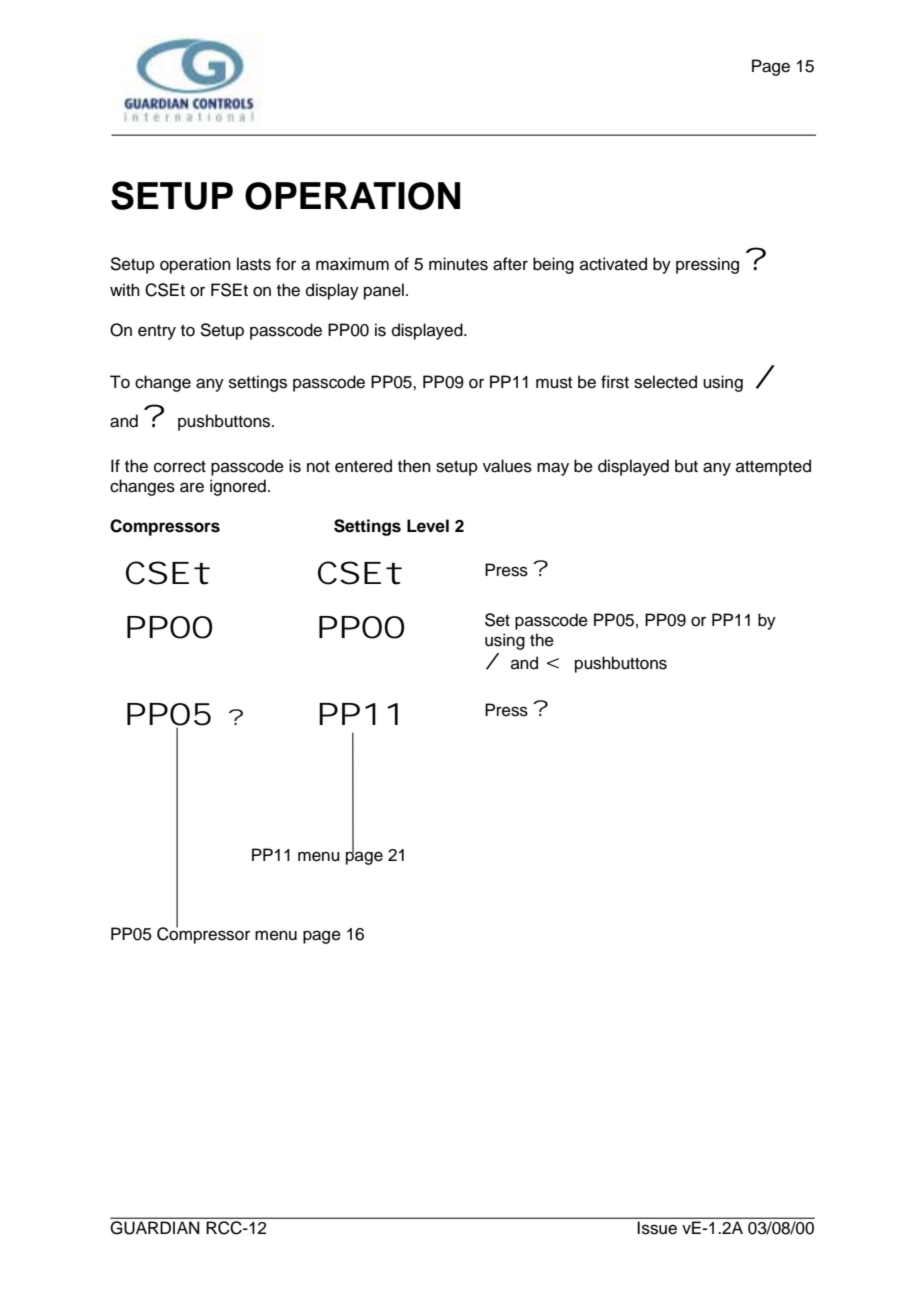  Describe the element at coordinates (458, 264) in the document. I see `minutes` at that location.
